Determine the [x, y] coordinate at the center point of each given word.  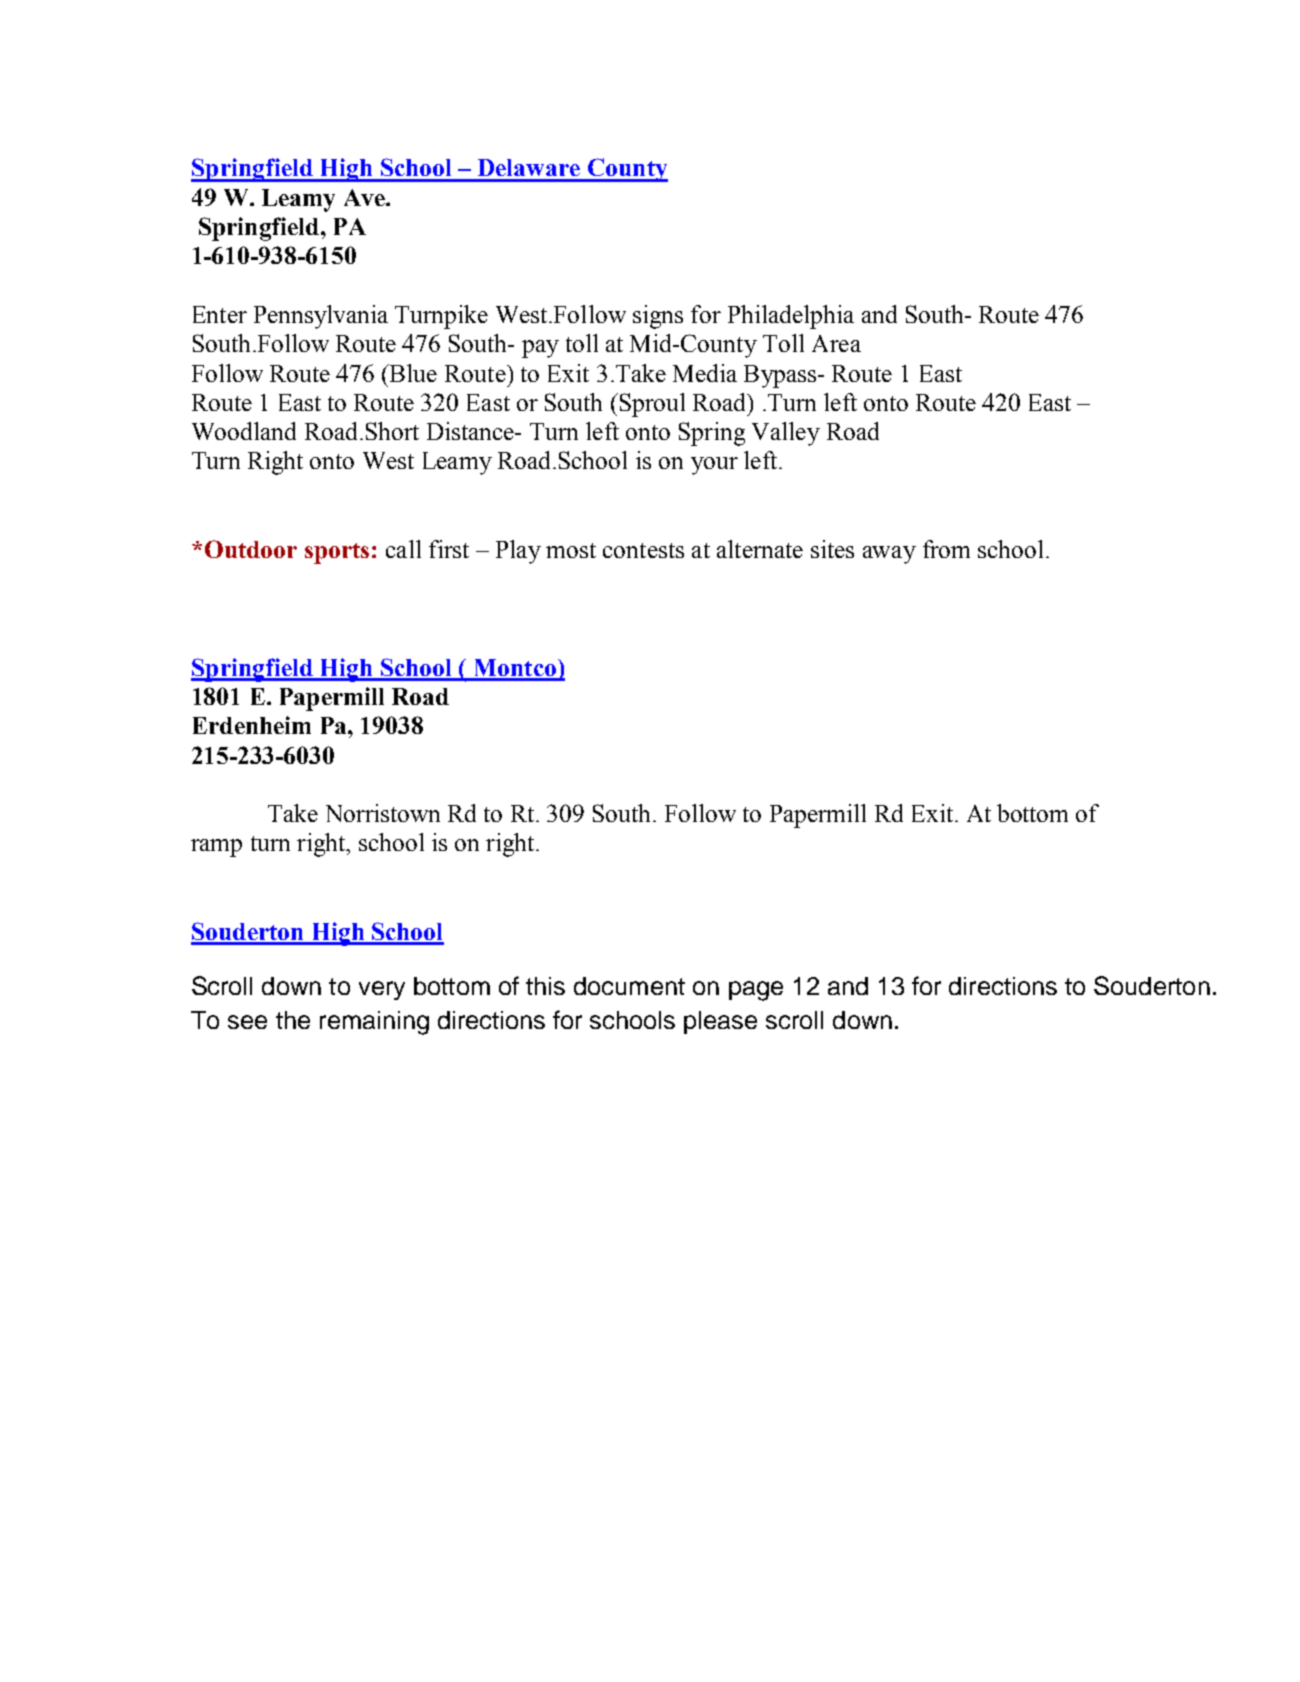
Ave [365, 197]
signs [658, 317]
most [571, 550]
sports [337, 553]
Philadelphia [791, 317]
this [545, 986]
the [293, 1020]
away [889, 555]
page [756, 991]
